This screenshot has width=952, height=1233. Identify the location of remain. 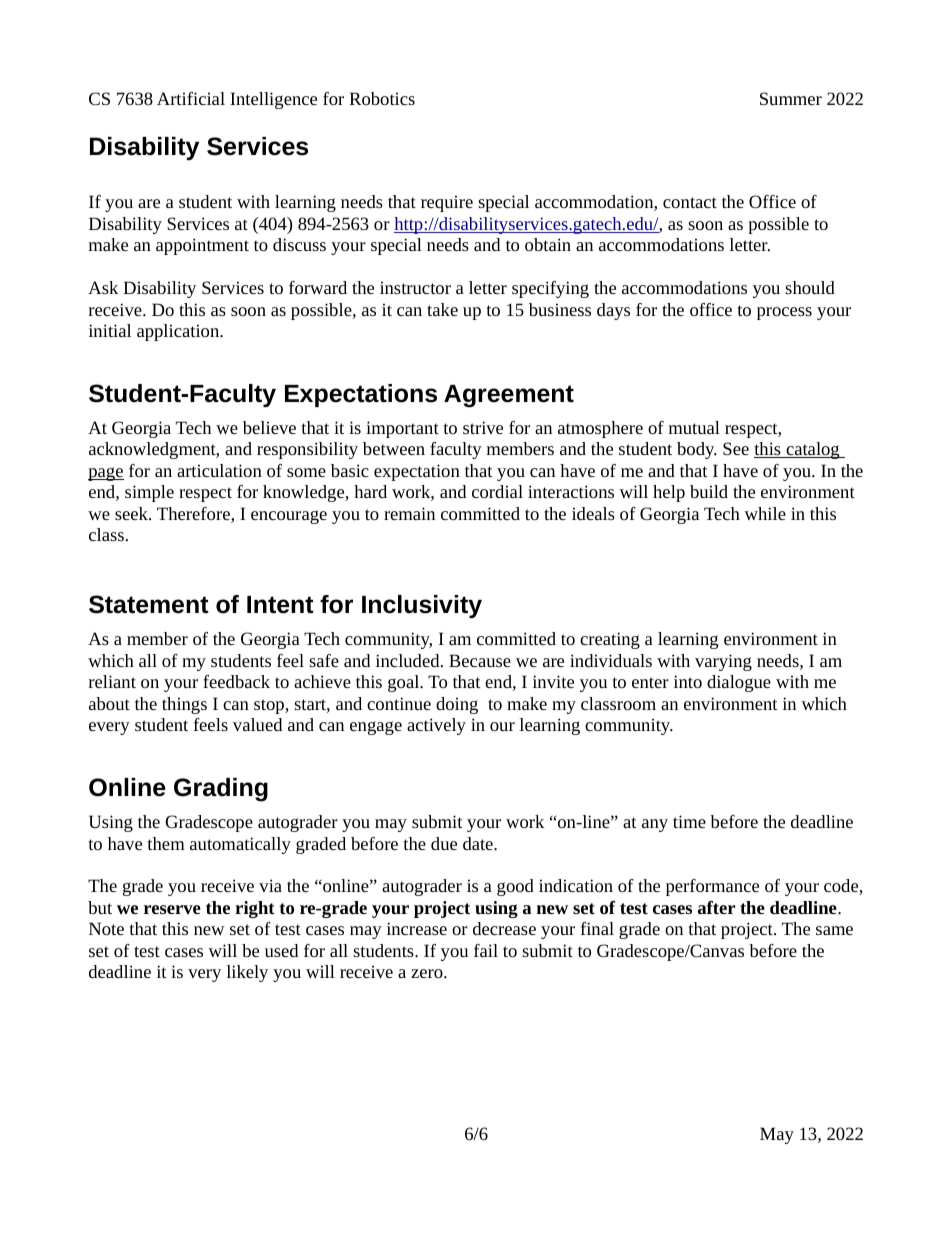
(409, 513).
